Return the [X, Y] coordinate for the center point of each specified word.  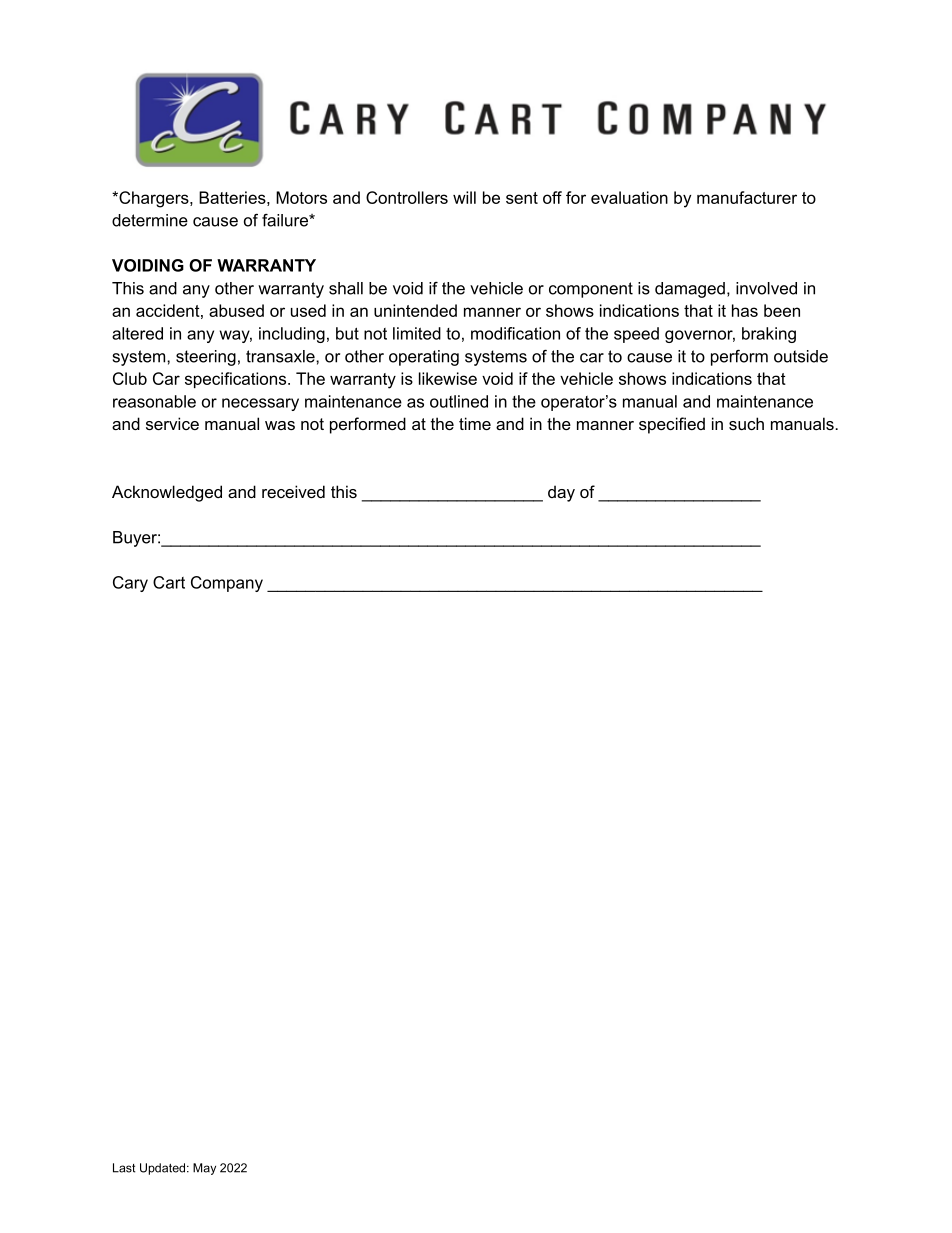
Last [124, 1168]
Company [227, 584]
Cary [130, 584]
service [172, 423]
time [475, 423]
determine [150, 220]
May [204, 1169]
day [561, 493]
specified [672, 425]
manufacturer [747, 197]
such [746, 423]
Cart [169, 582]
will [464, 197]
